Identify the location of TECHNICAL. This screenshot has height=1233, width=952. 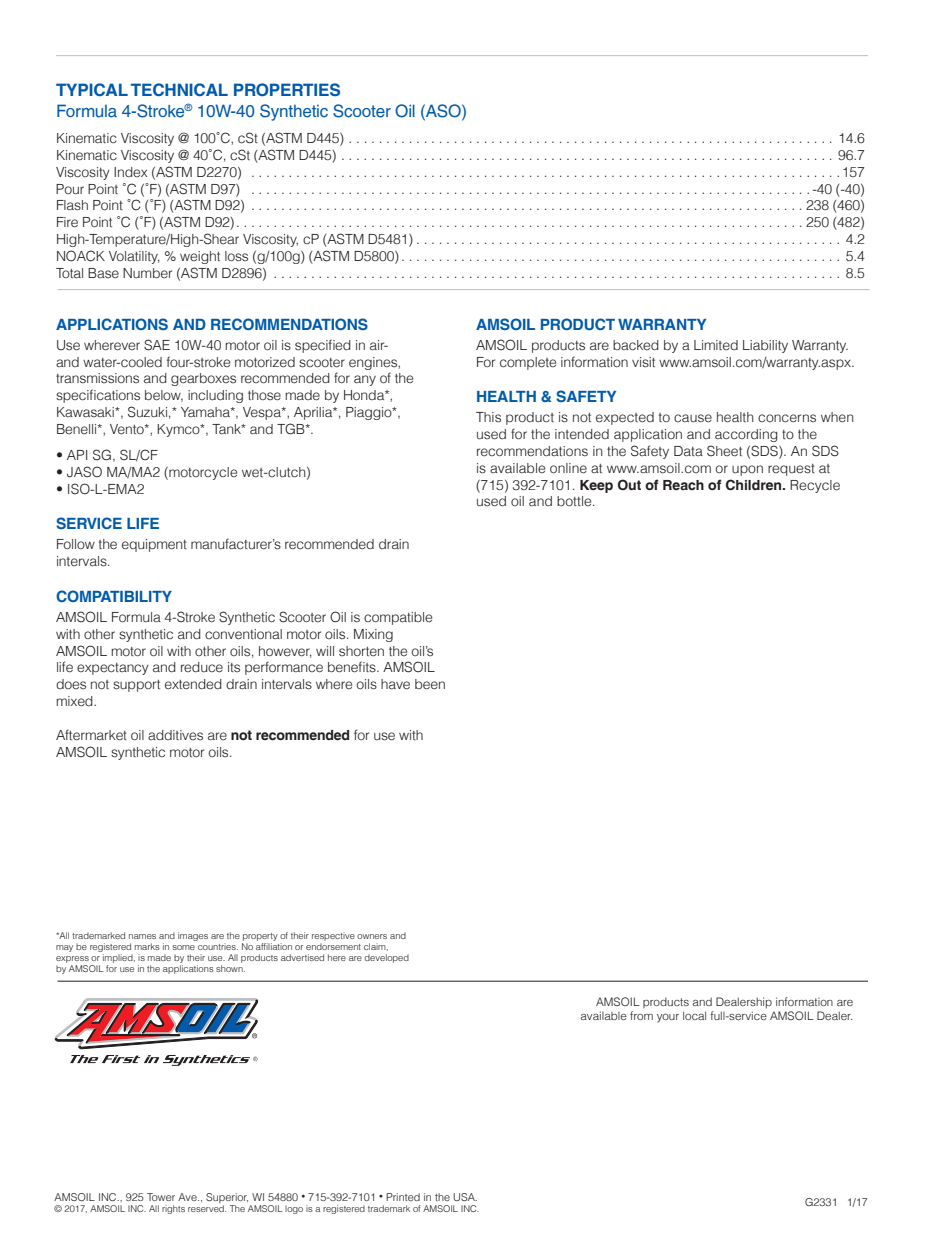
(179, 89).
